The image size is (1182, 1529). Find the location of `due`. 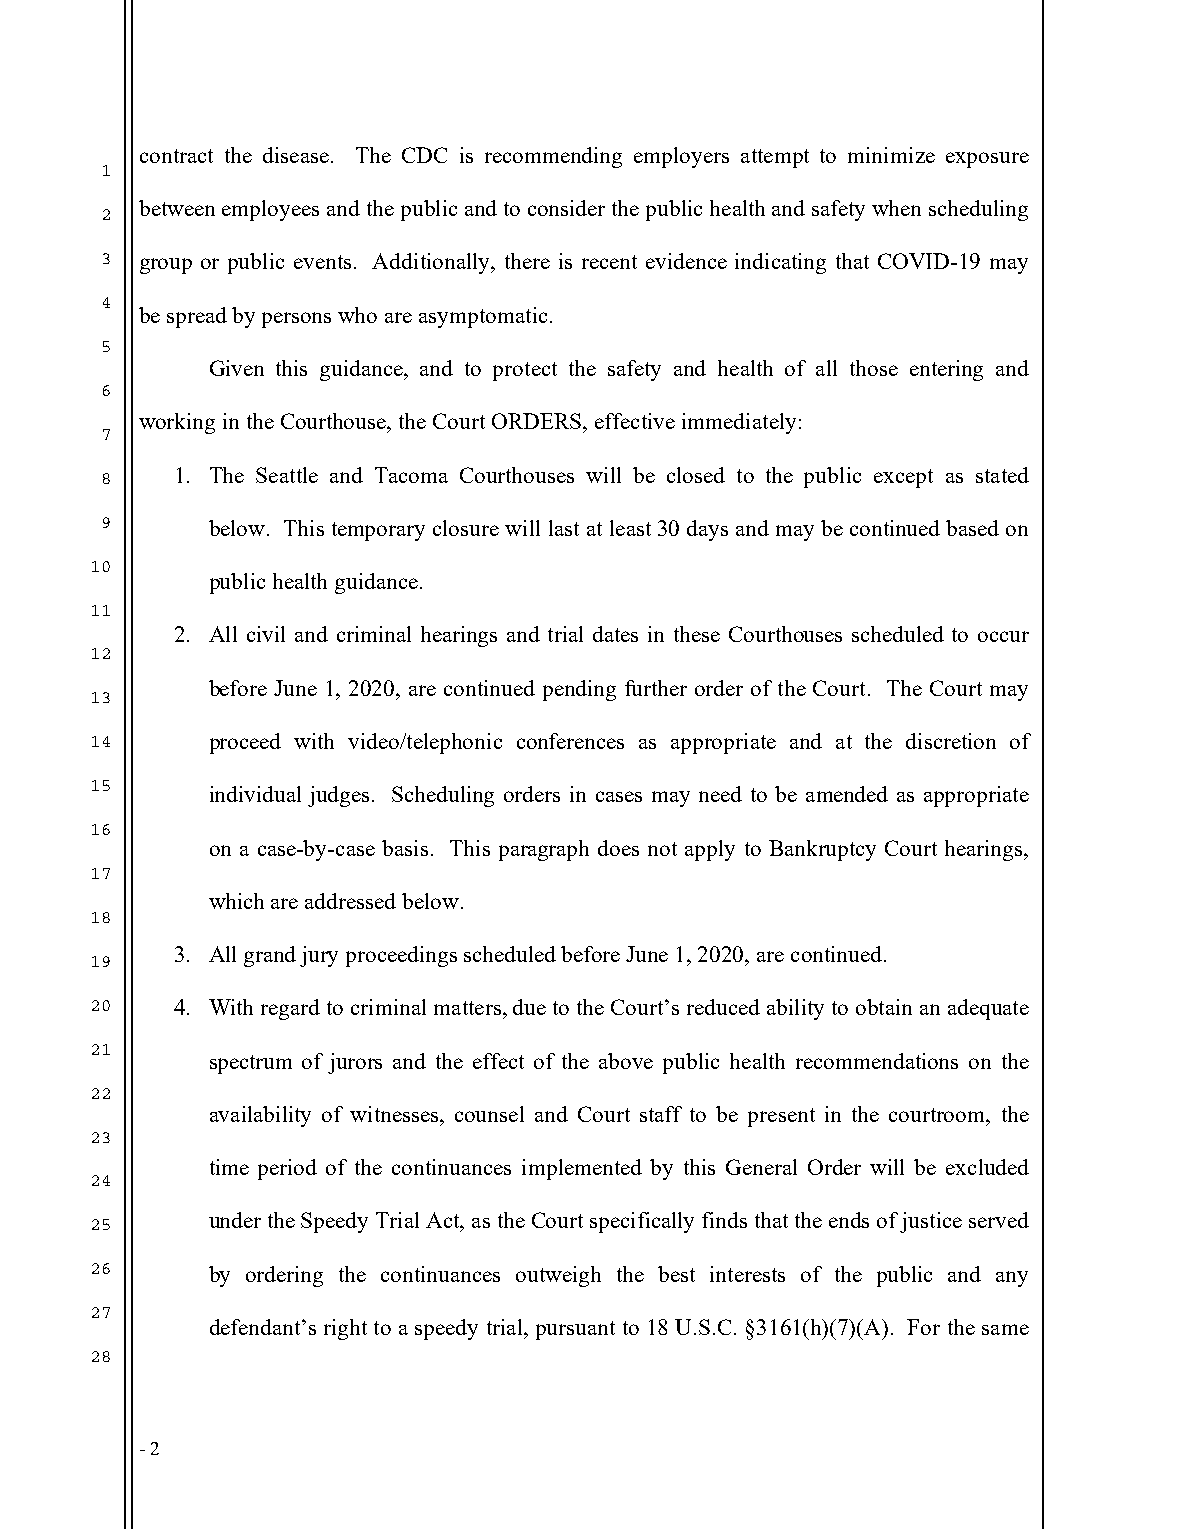

due is located at coordinates (529, 1007).
